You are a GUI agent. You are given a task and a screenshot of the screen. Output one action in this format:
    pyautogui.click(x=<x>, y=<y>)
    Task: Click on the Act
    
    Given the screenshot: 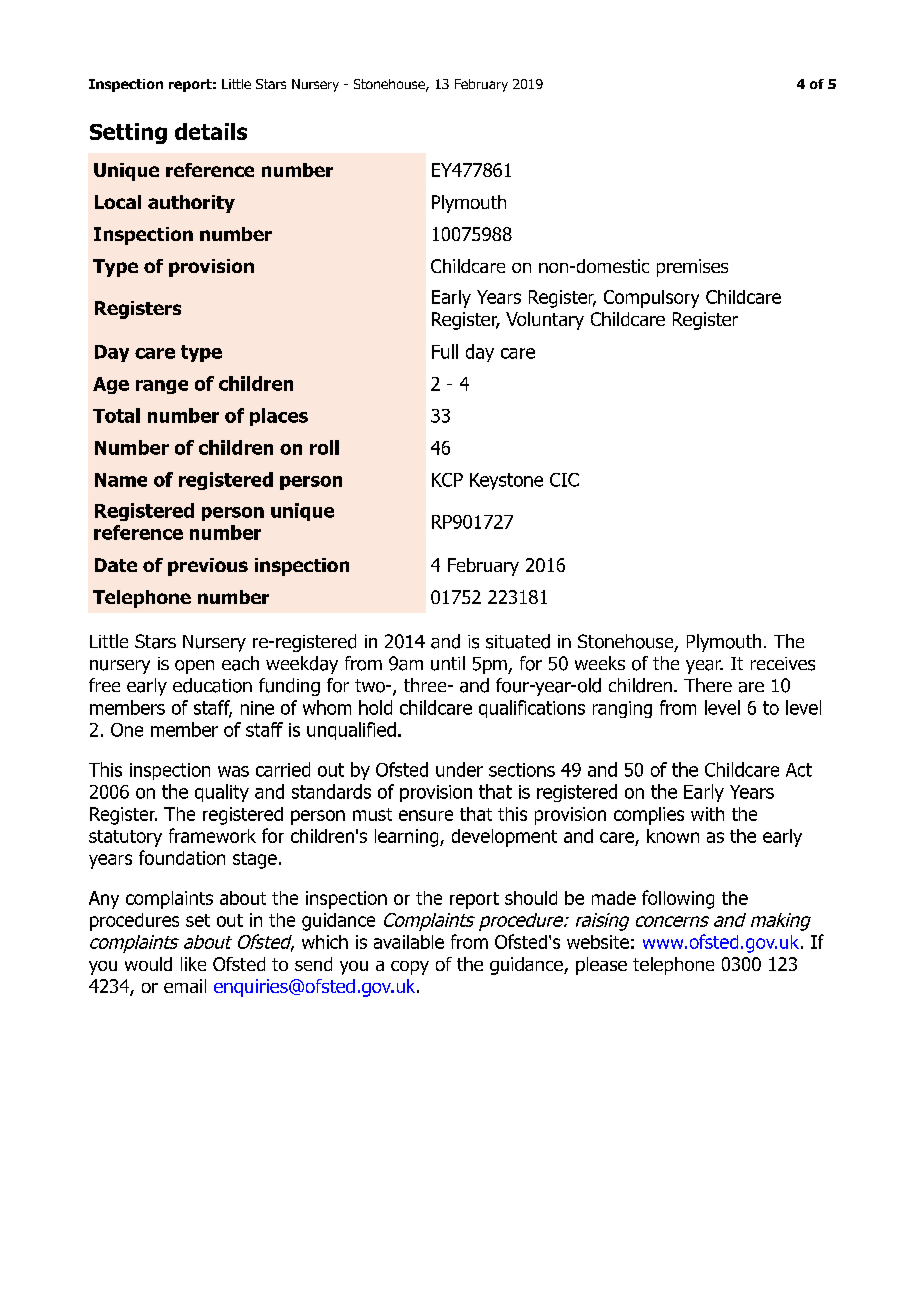 What is the action you would take?
    pyautogui.click(x=799, y=770)
